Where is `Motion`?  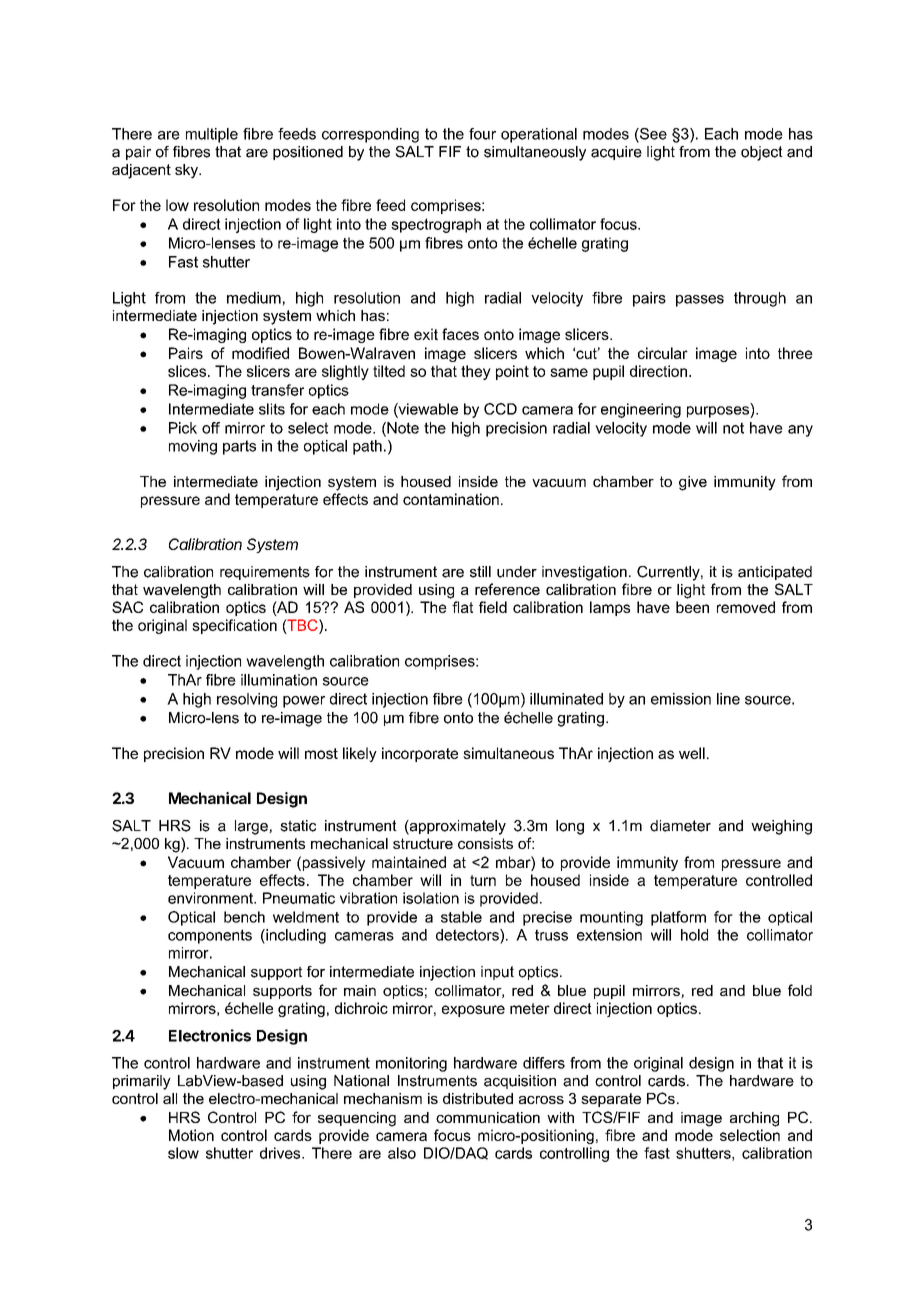
Motion is located at coordinates (191, 1135).
